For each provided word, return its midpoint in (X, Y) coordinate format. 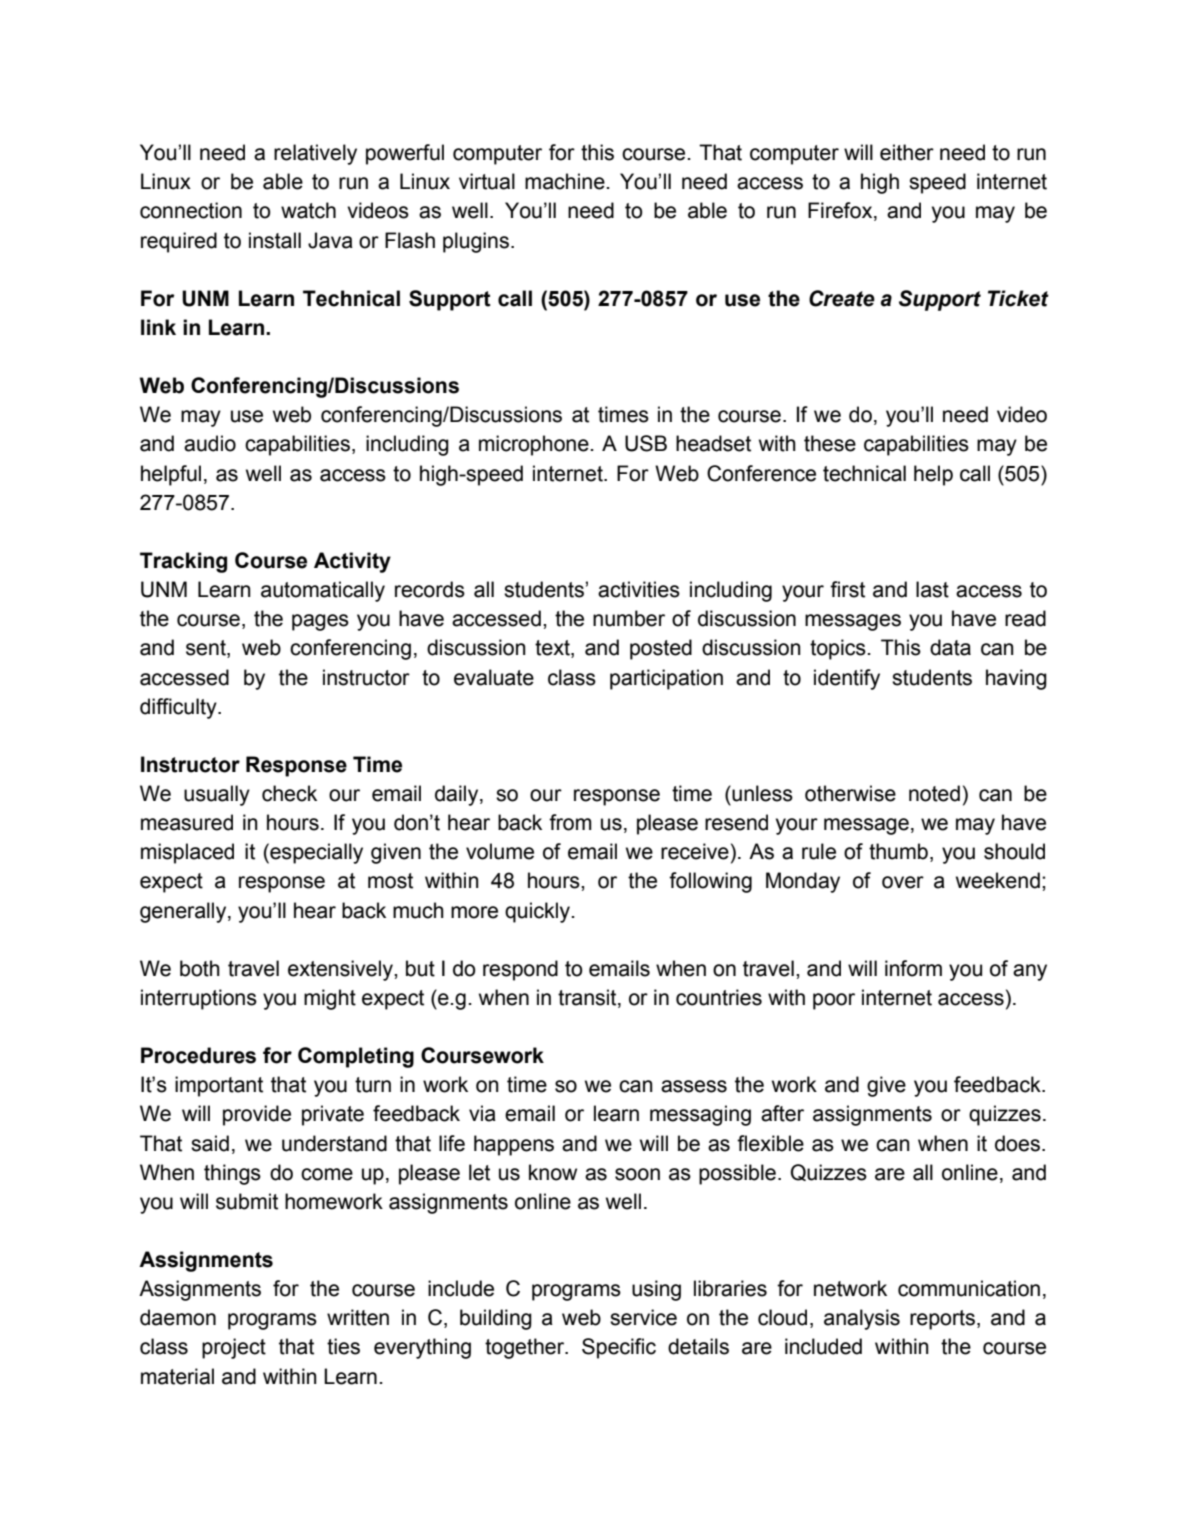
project (234, 1348)
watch (308, 210)
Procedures (198, 1055)
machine (565, 181)
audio (210, 443)
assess (694, 1086)
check (289, 793)
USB (646, 443)
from (570, 822)
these (830, 443)
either (907, 152)
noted (934, 793)
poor (834, 1001)
